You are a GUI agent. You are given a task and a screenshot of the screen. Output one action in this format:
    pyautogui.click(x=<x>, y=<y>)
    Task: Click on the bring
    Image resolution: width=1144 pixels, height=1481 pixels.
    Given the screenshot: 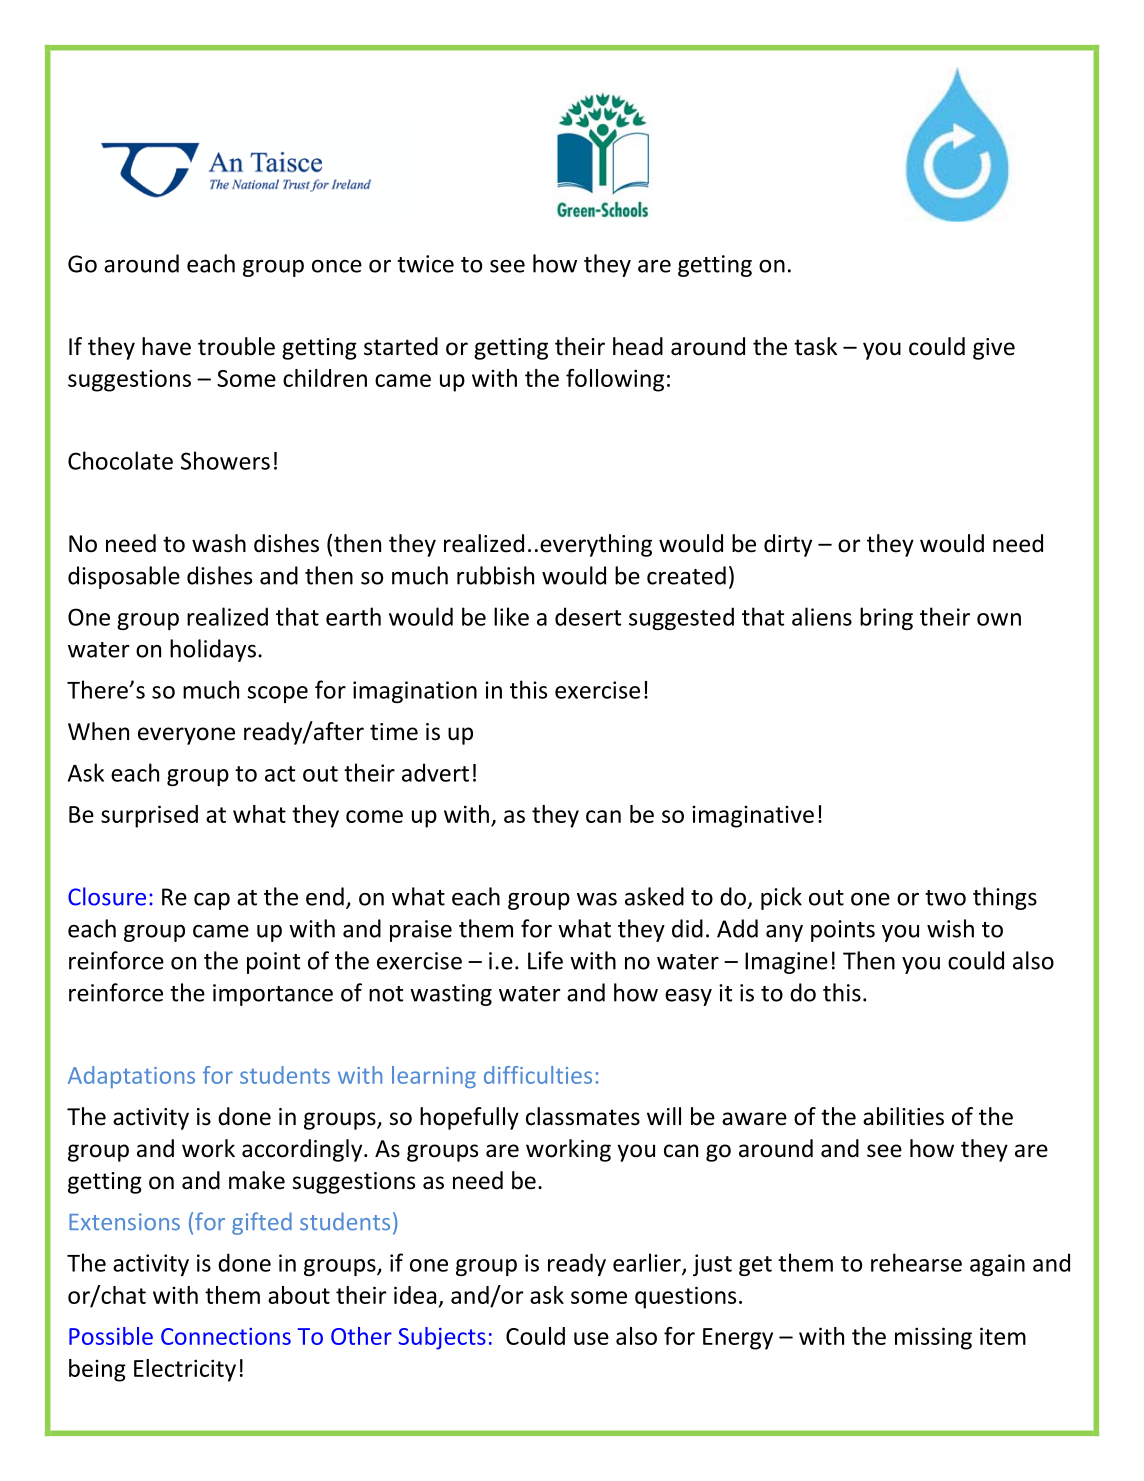 What is the action you would take?
    pyautogui.click(x=886, y=618)
